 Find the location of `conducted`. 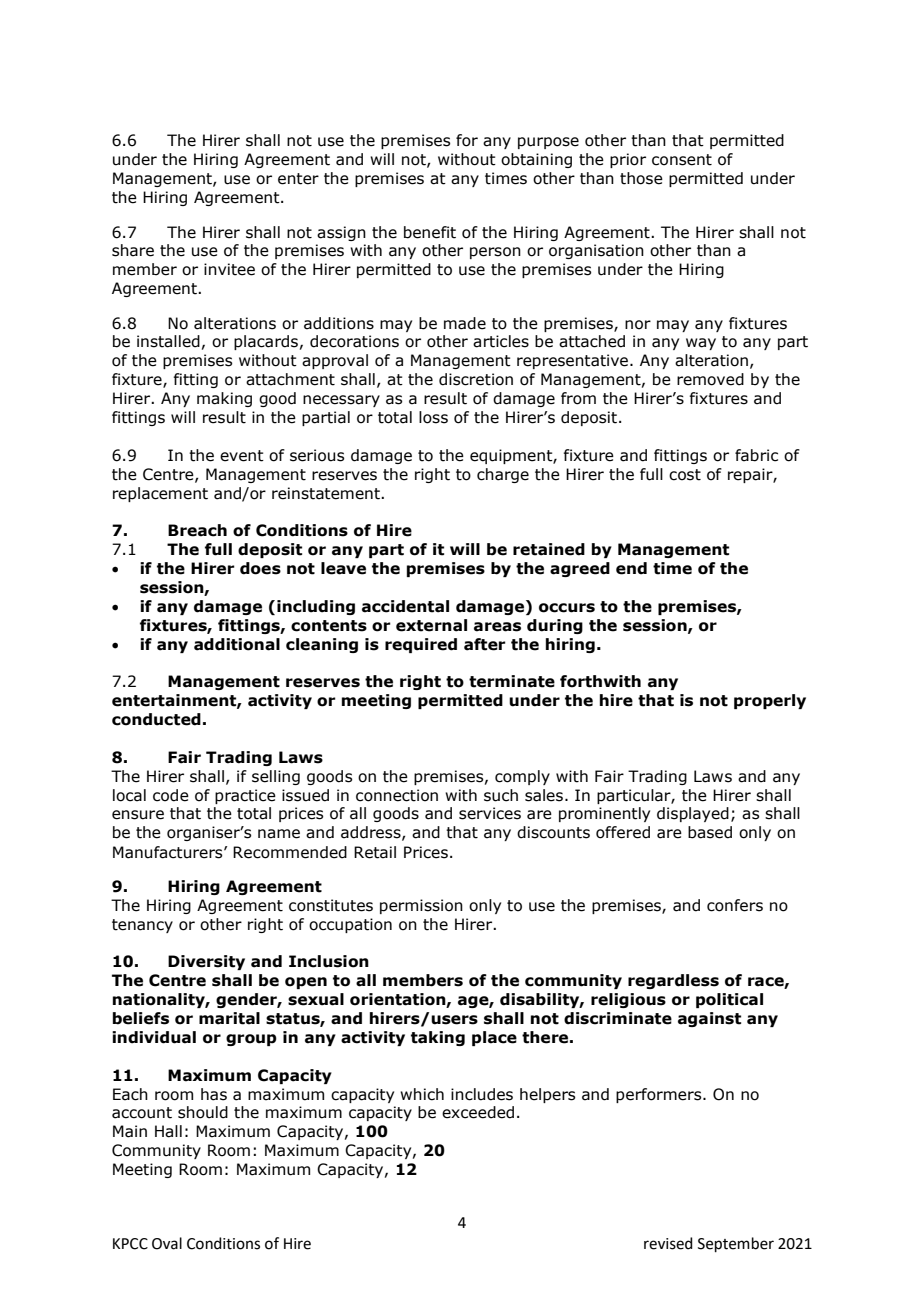

conducted is located at coordinates (156, 719).
